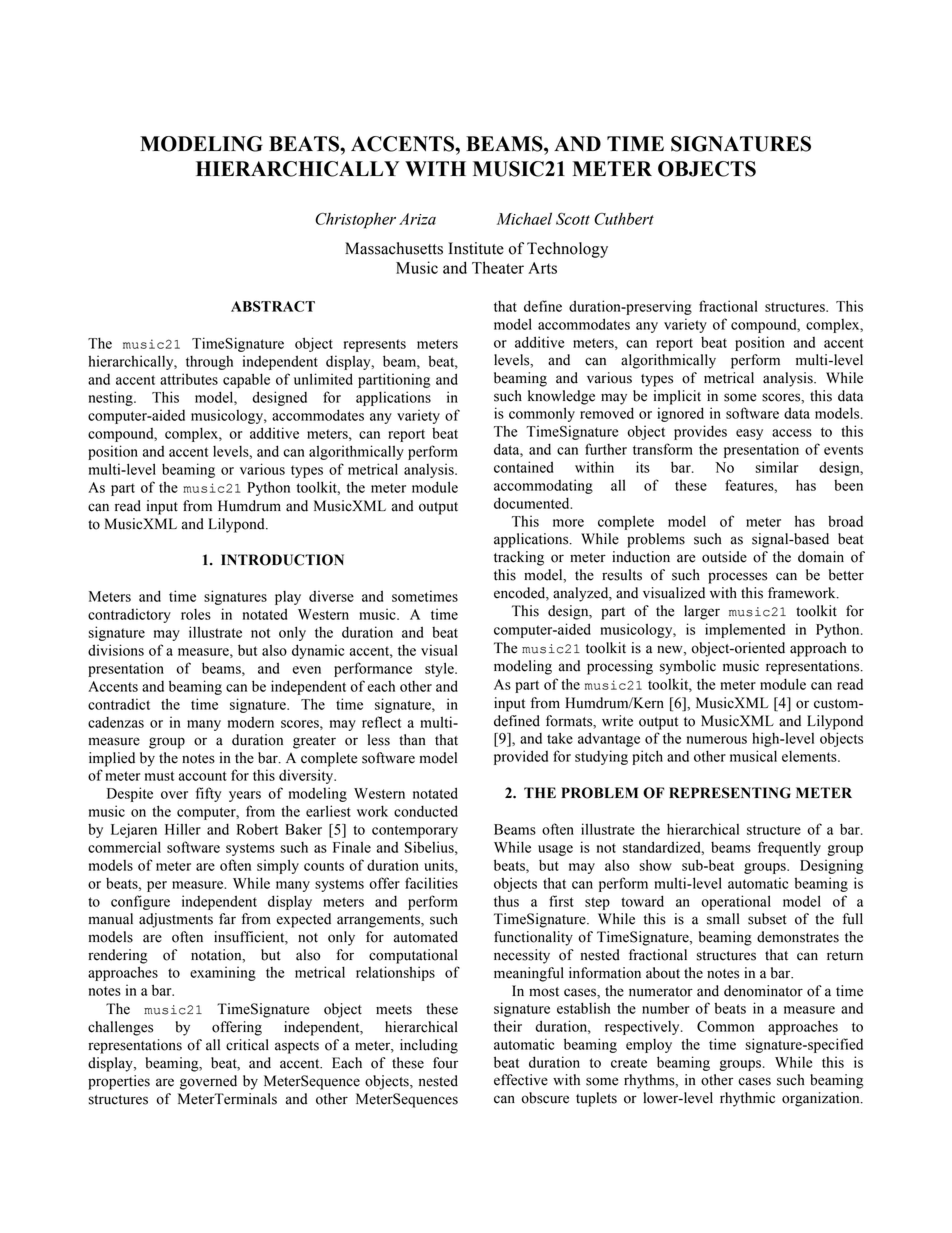  What do you see at coordinates (282, 560) in the screenshot?
I see `INTRODUCTION` at bounding box center [282, 560].
